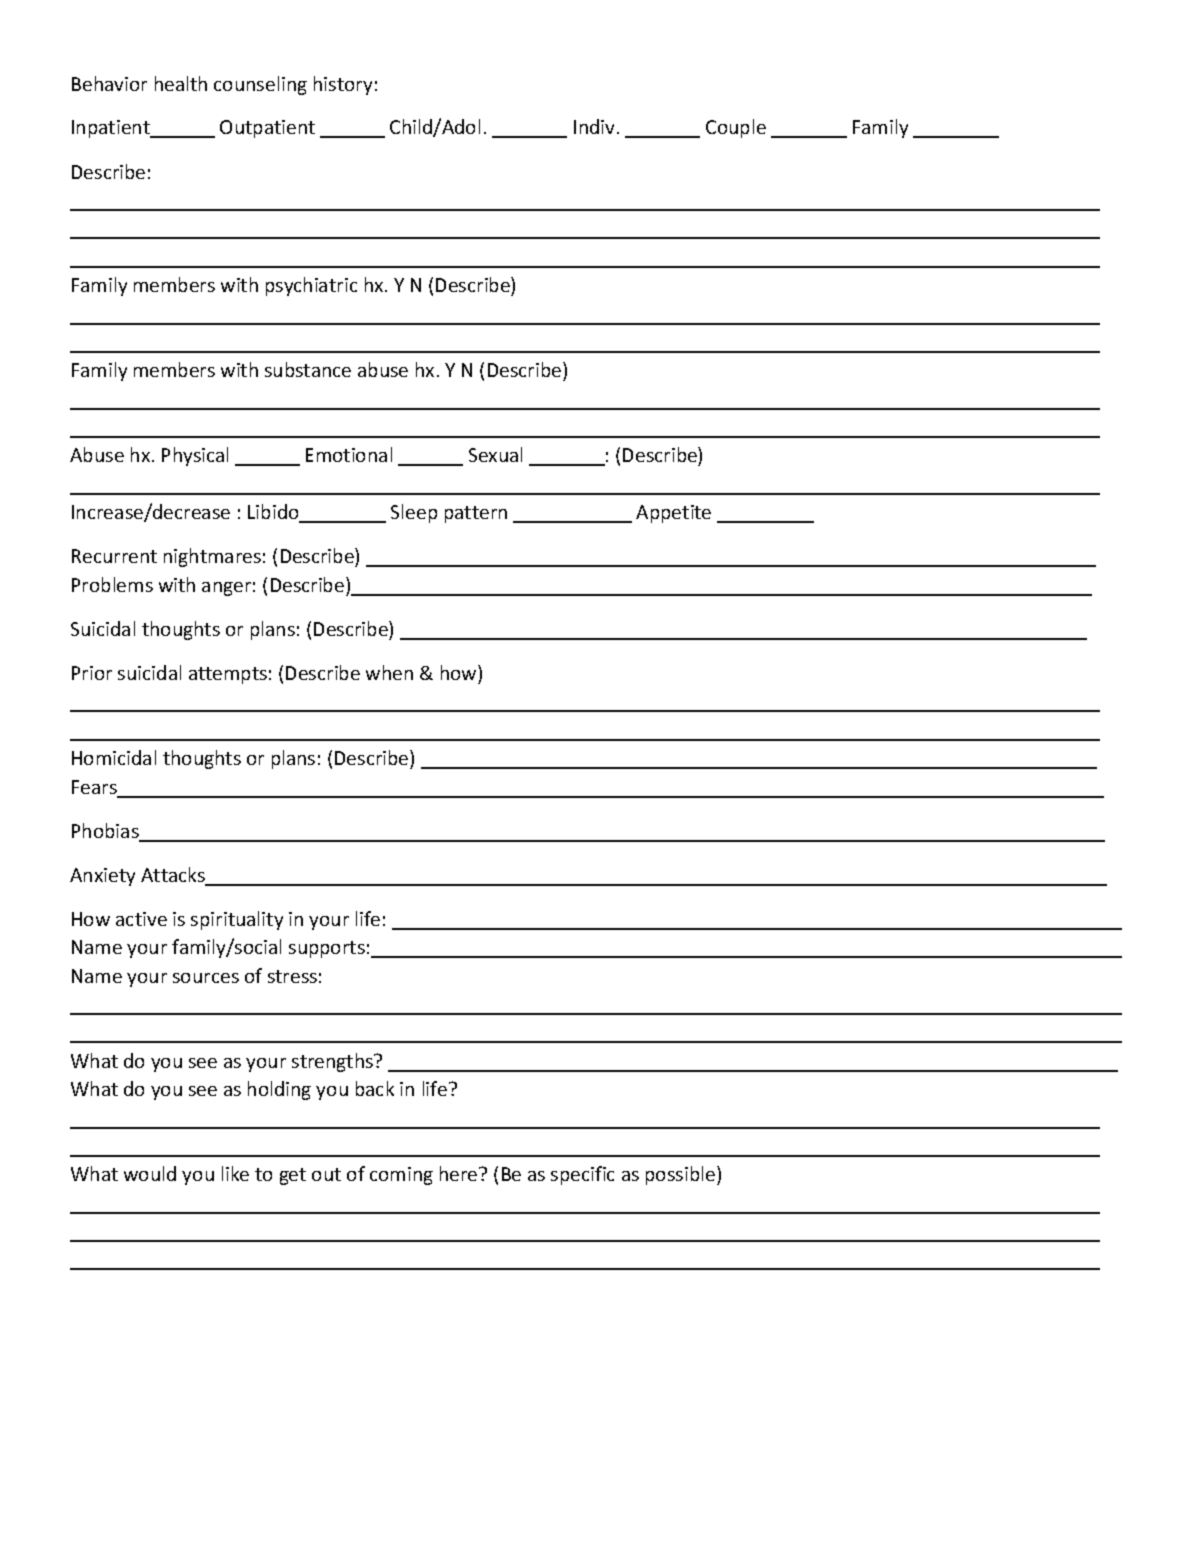 This screenshot has height=1552, width=1199. Describe the element at coordinates (476, 514) in the screenshot. I see `pattern` at that location.
